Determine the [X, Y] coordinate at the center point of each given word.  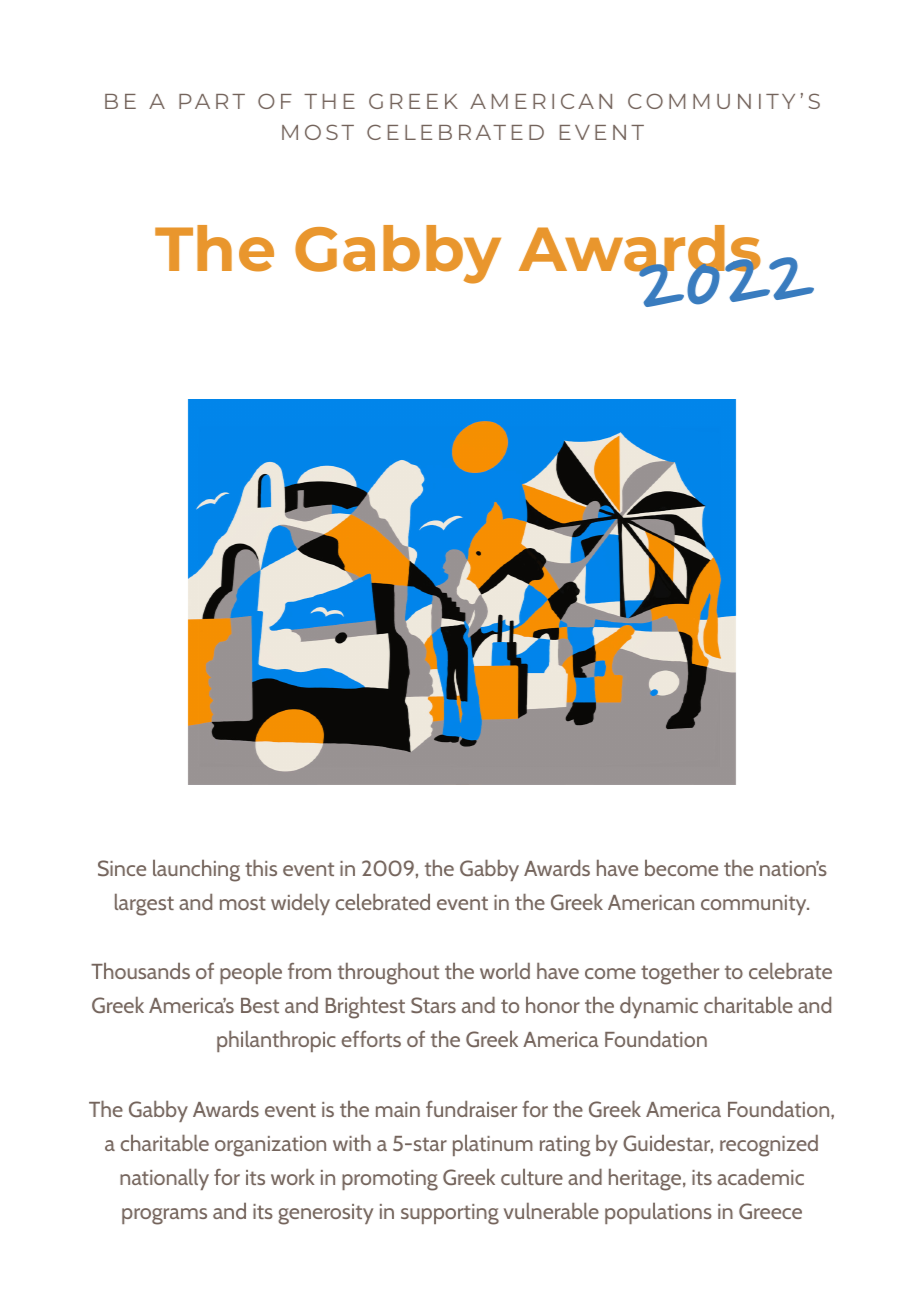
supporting [450, 1214]
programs [164, 1216]
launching [196, 871]
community [755, 905]
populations [658, 1213]
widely [300, 904]
